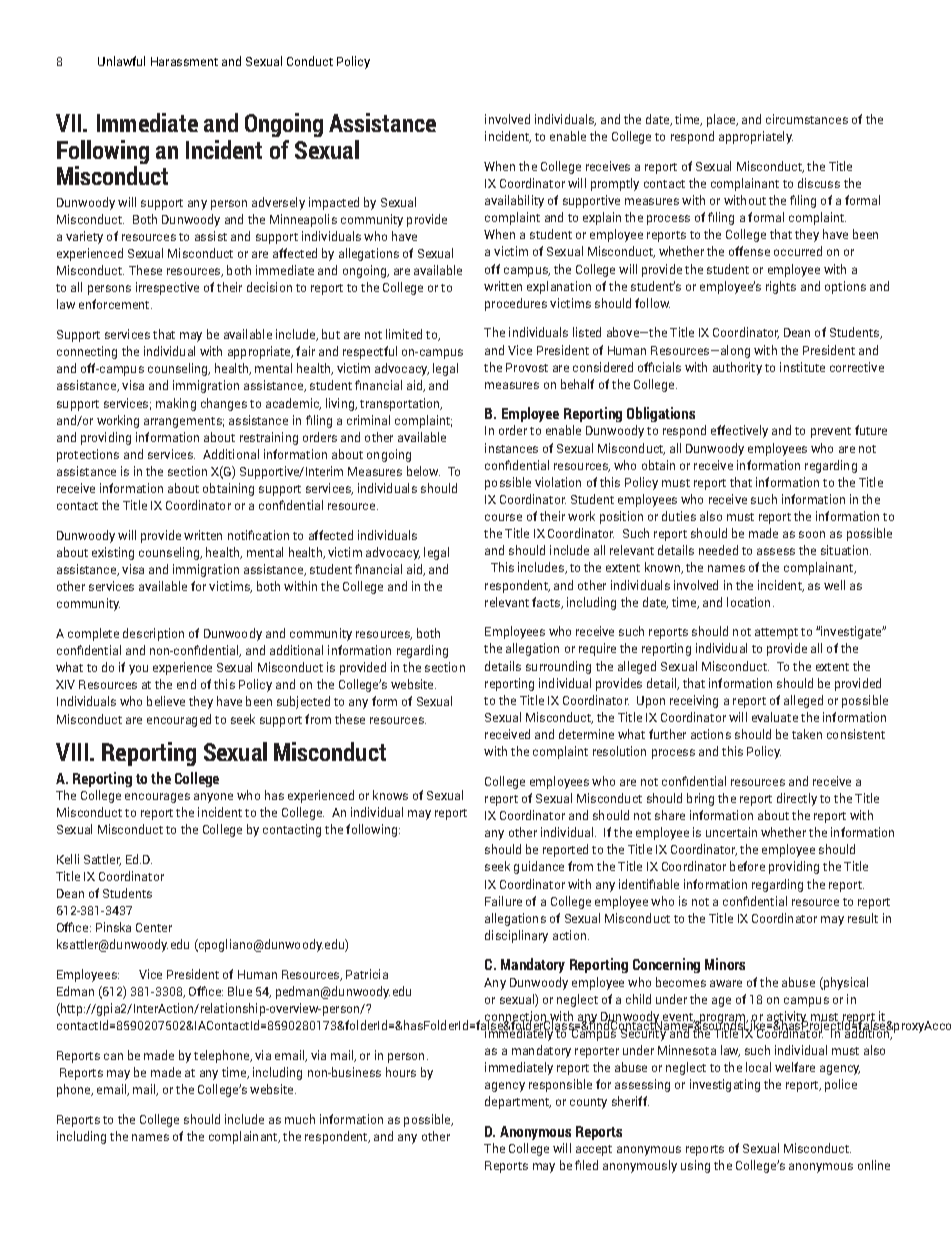 The width and height of the screenshot is (952, 1233). I want to click on department, so click(518, 1102).
